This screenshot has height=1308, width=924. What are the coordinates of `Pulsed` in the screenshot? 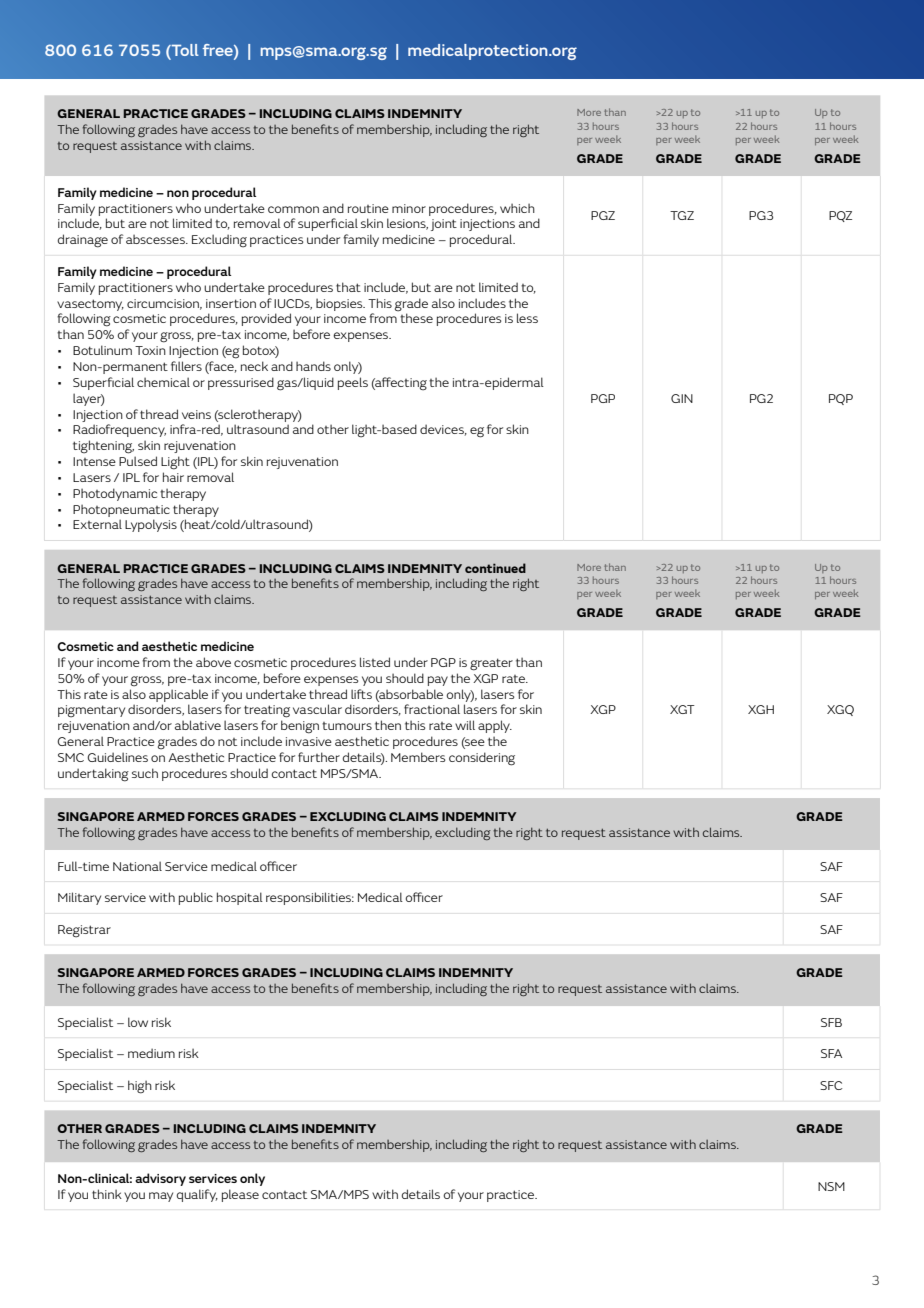 It's located at (138, 461).
